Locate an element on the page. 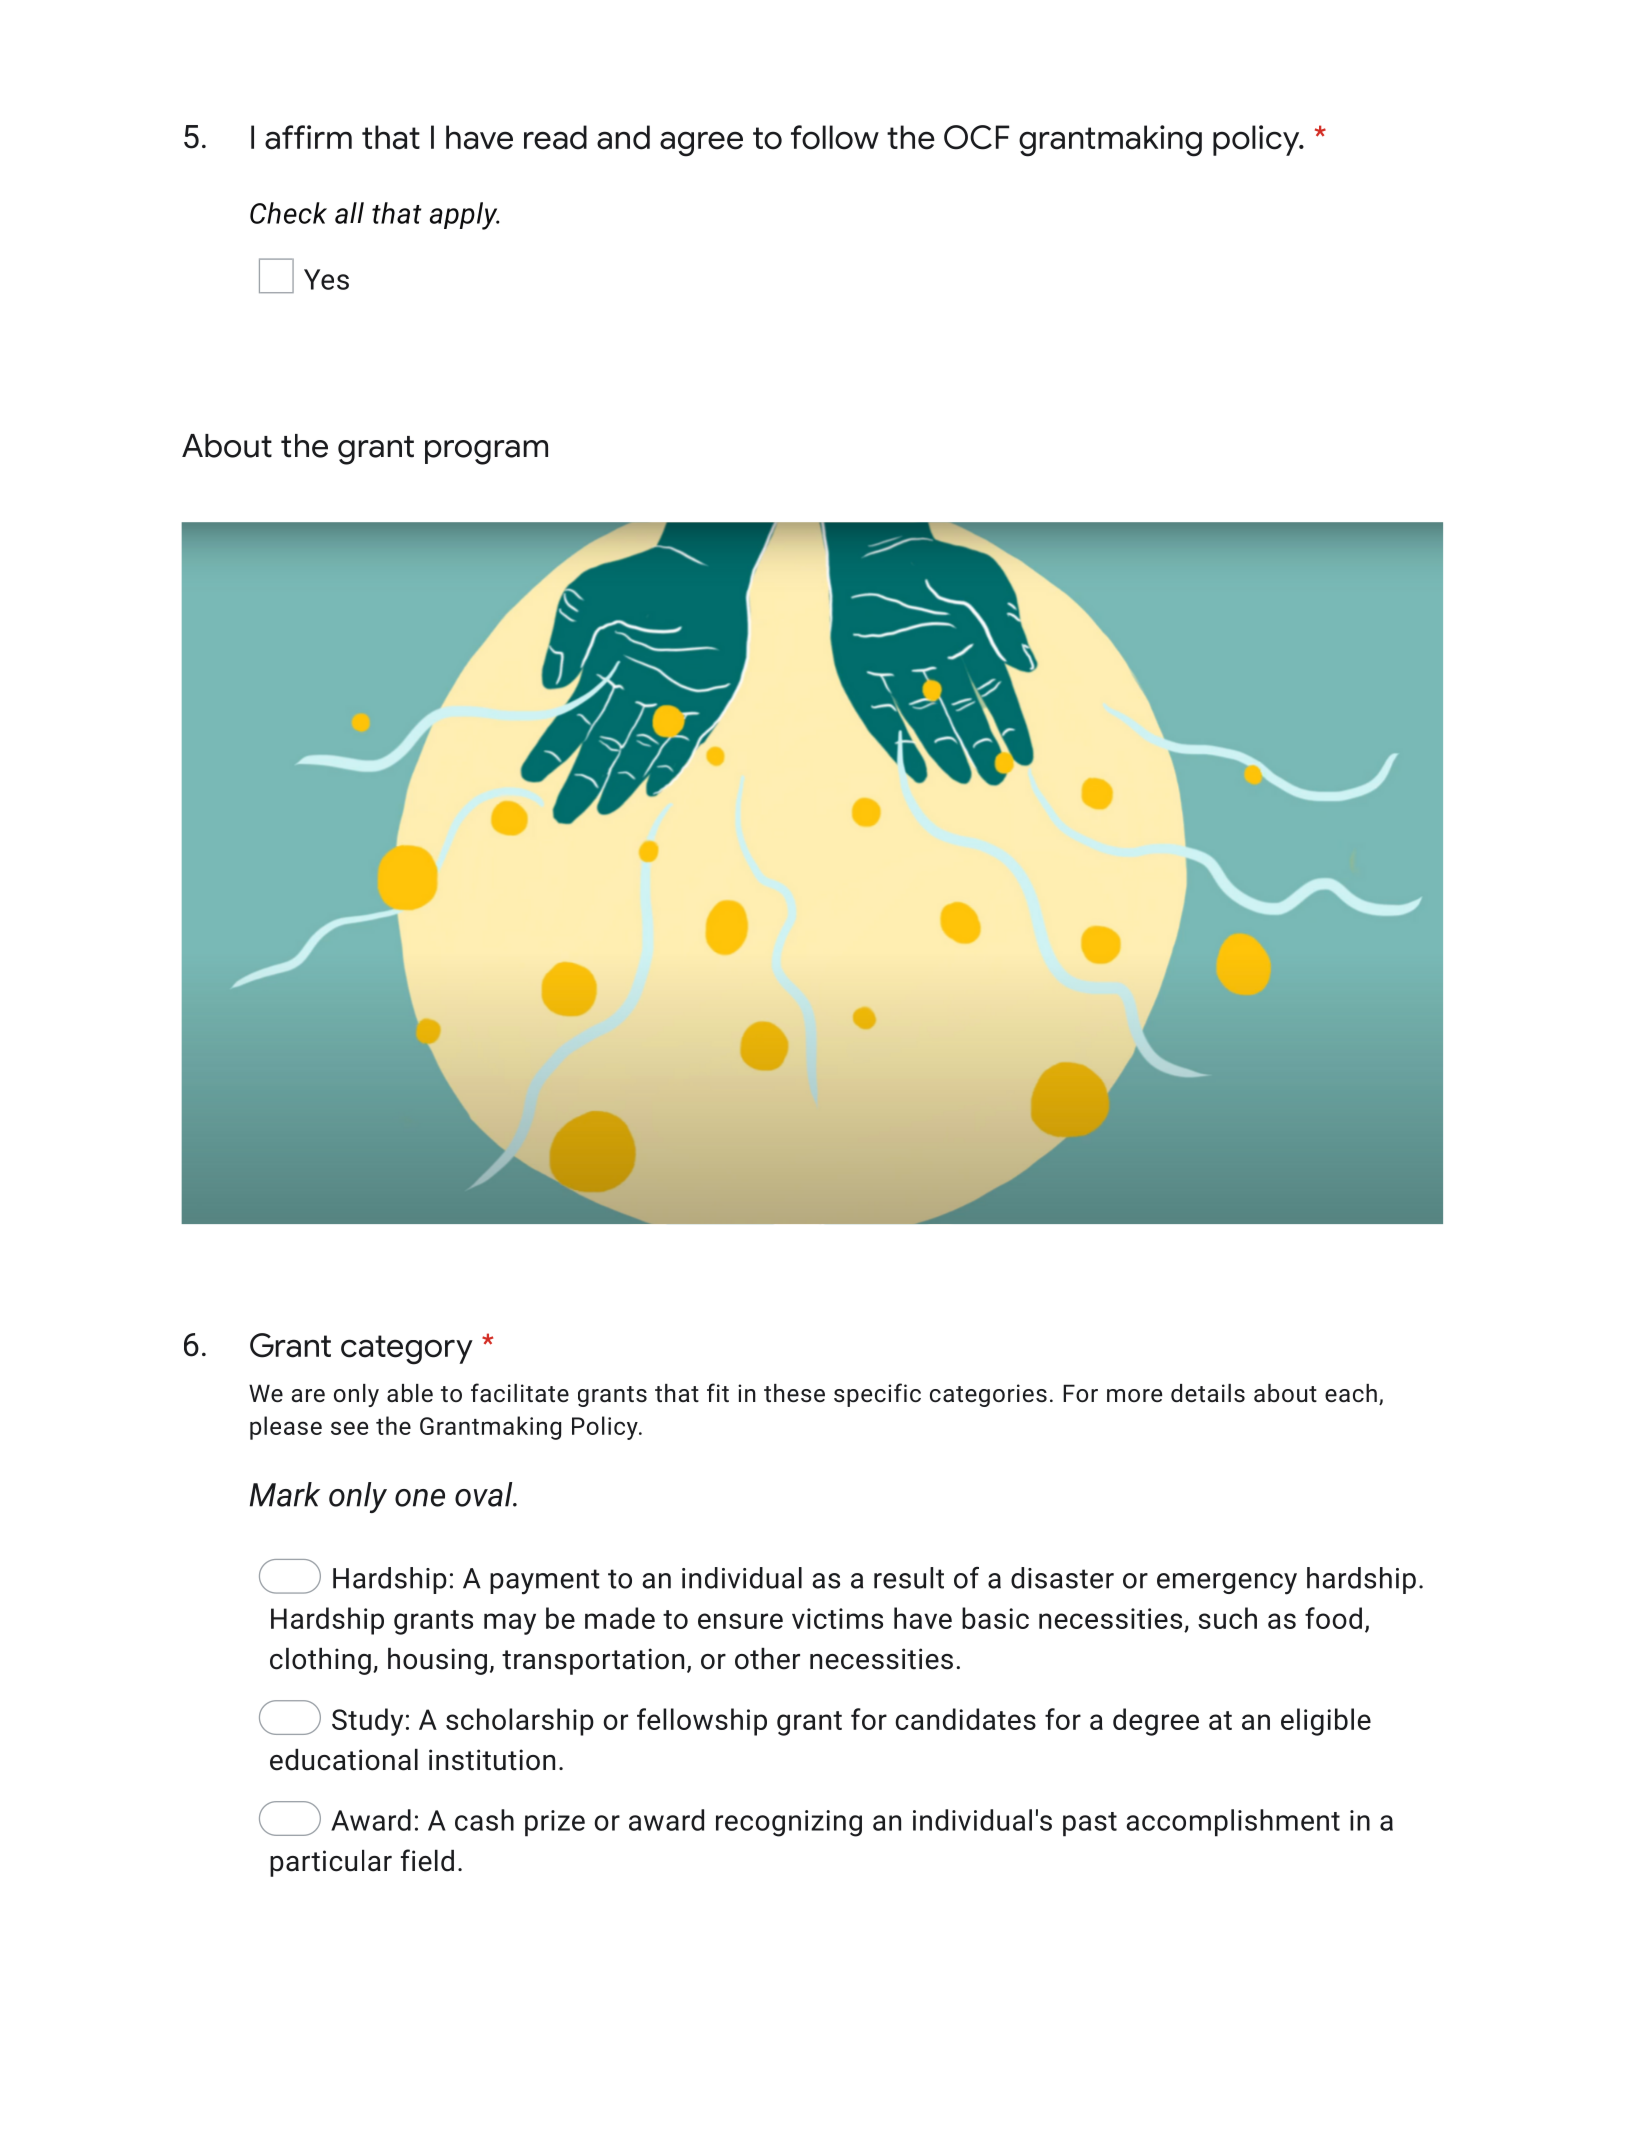  category is located at coordinates (407, 1350).
